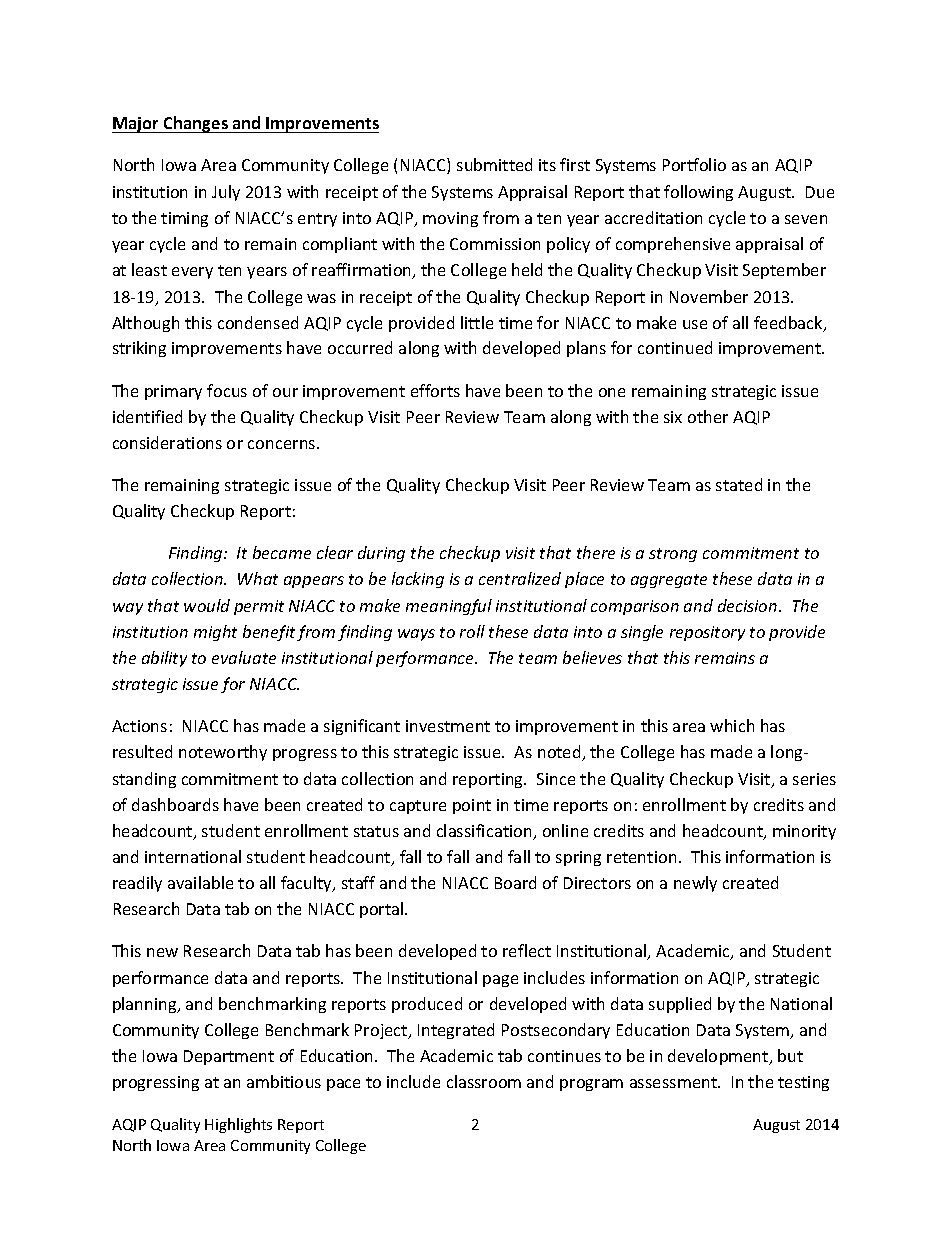 Image resolution: width=952 pixels, height=1233 pixels. I want to click on point, so click(472, 806).
